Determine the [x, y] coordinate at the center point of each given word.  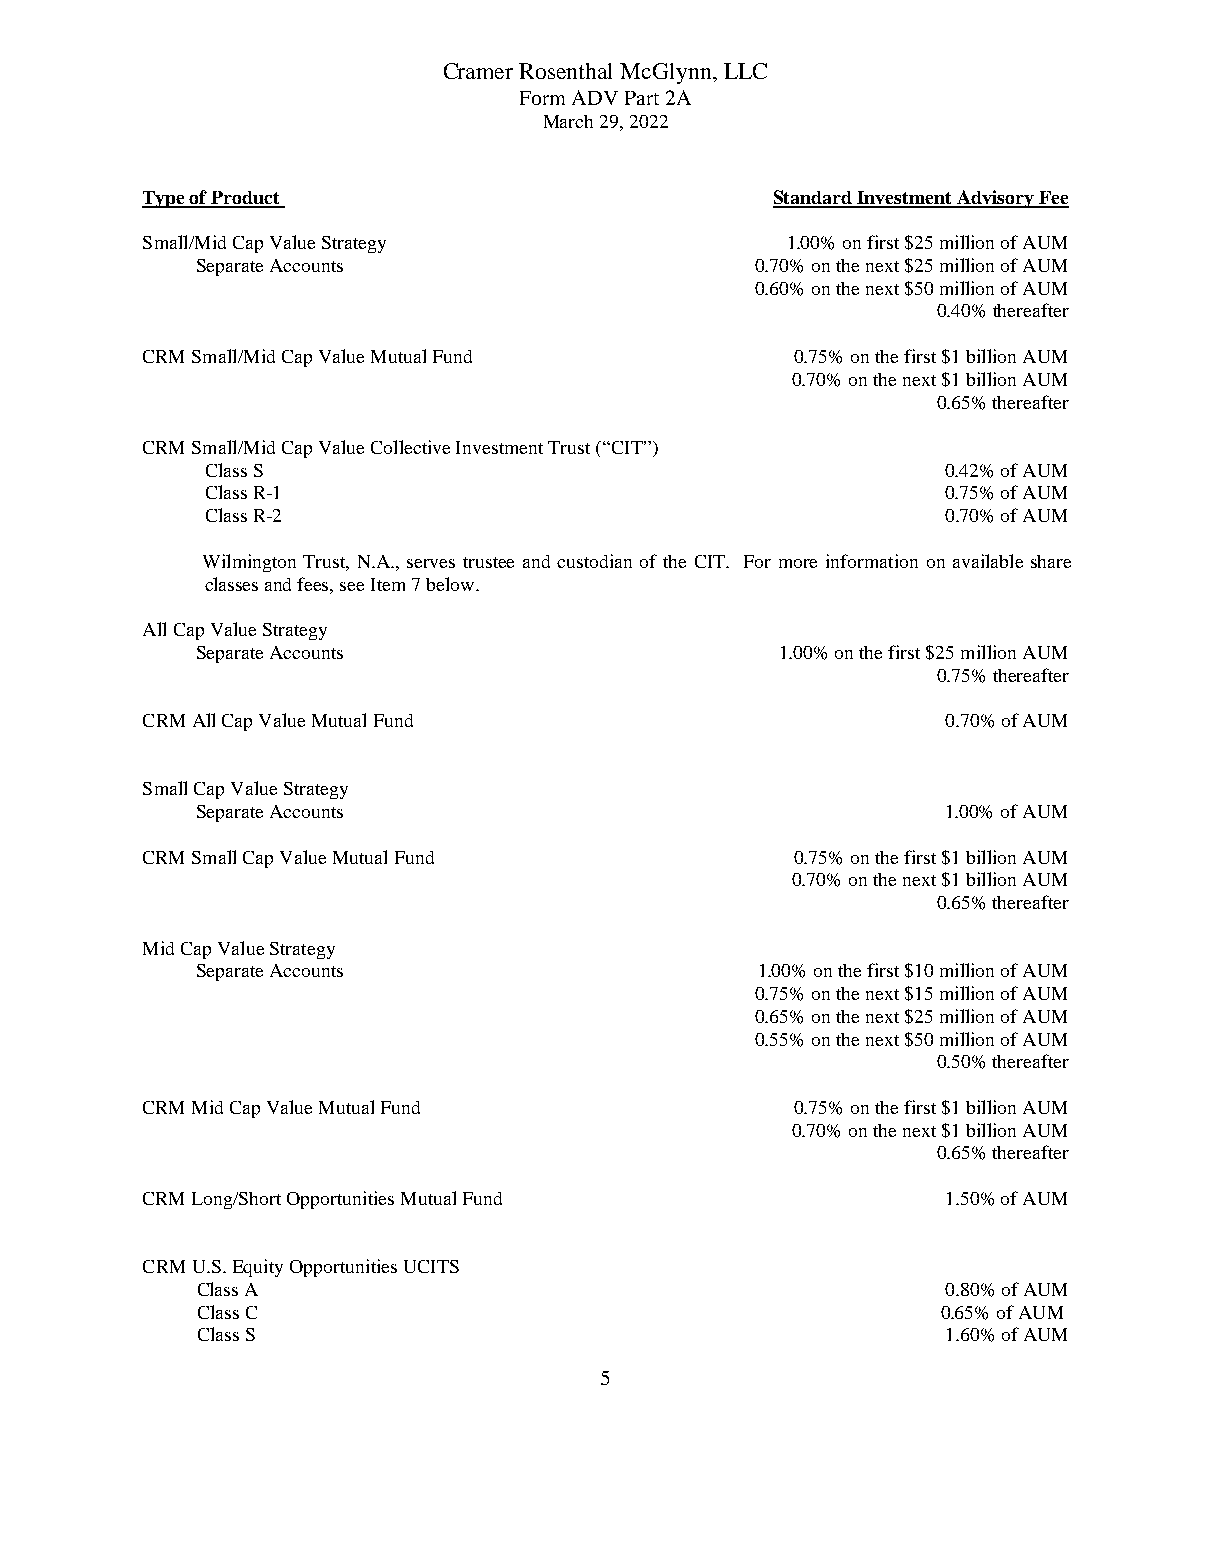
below [451, 584]
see [352, 586]
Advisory [995, 199]
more [798, 563]
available [988, 561]
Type [164, 199]
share [1051, 561]
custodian [594, 561]
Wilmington [249, 563]
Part [642, 98]
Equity [258, 1268]
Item [388, 584]
